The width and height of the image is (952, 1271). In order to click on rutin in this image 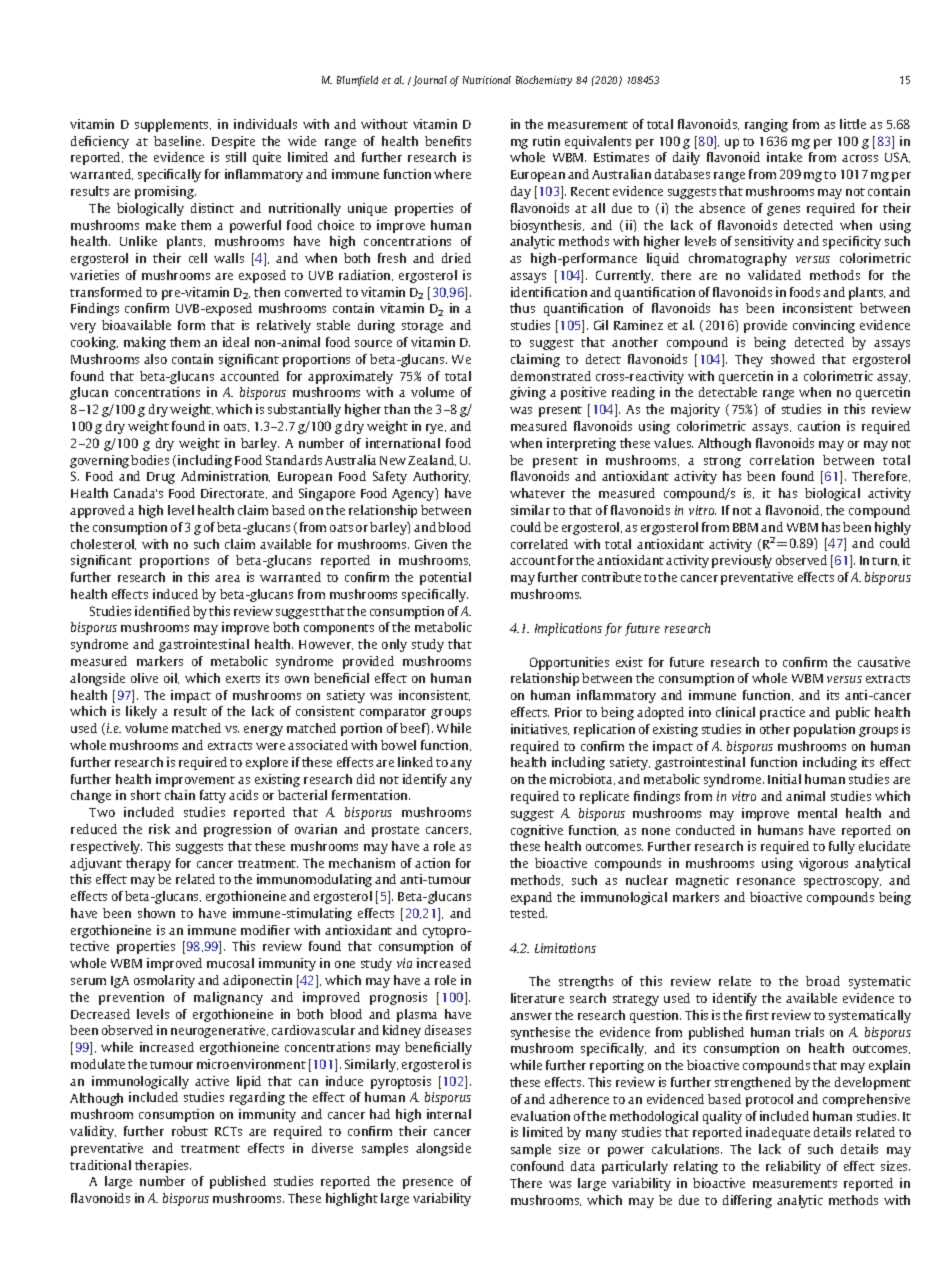, I will do `click(546, 141)`.
